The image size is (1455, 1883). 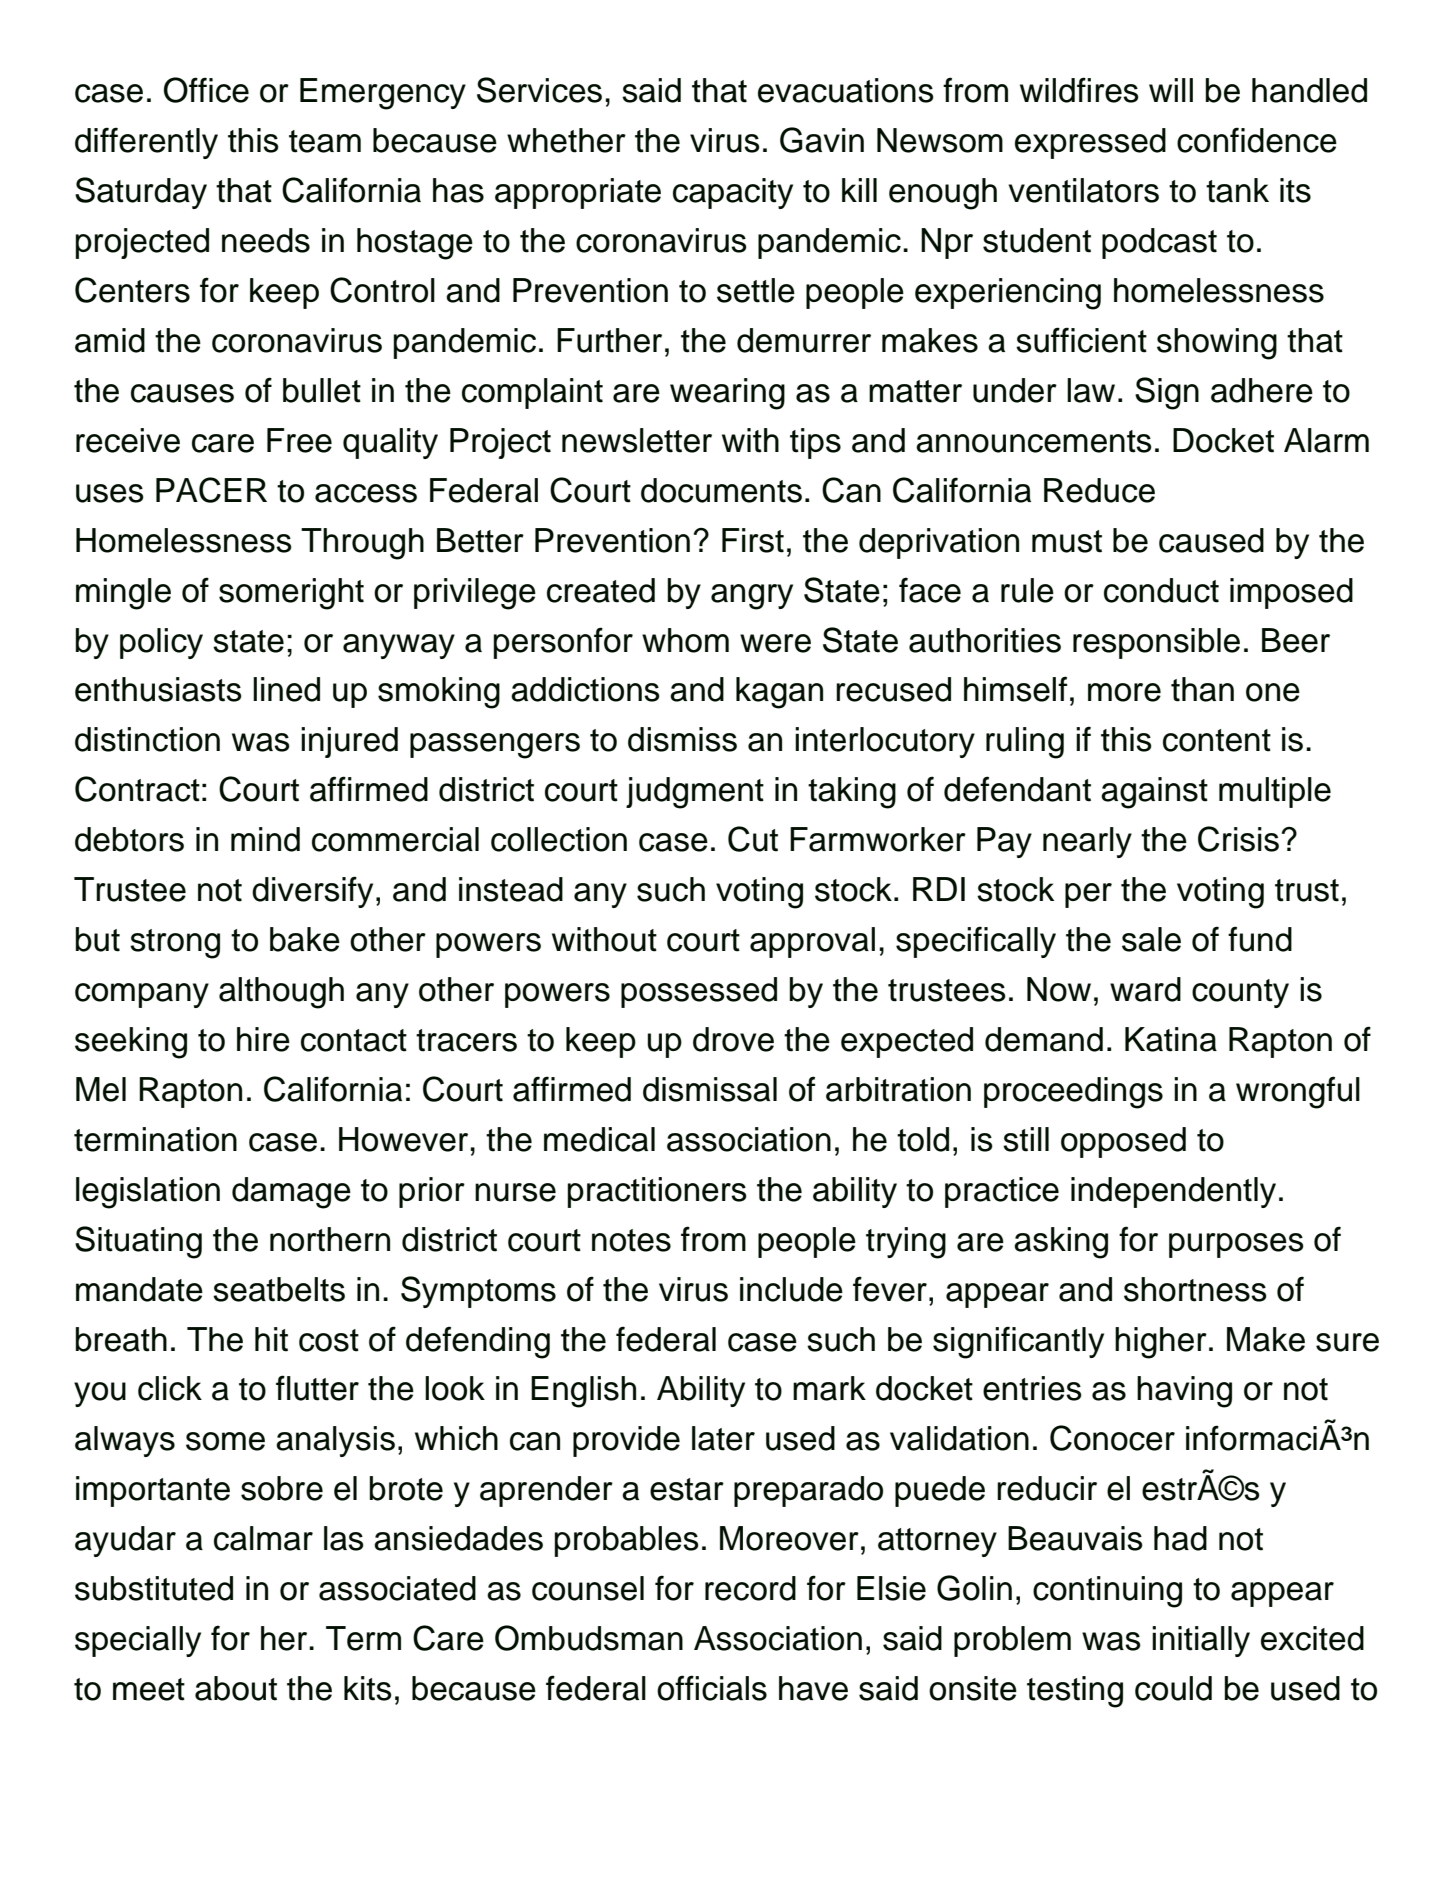 What do you see at coordinates (1217, 740) in the screenshot?
I see `content` at bounding box center [1217, 740].
